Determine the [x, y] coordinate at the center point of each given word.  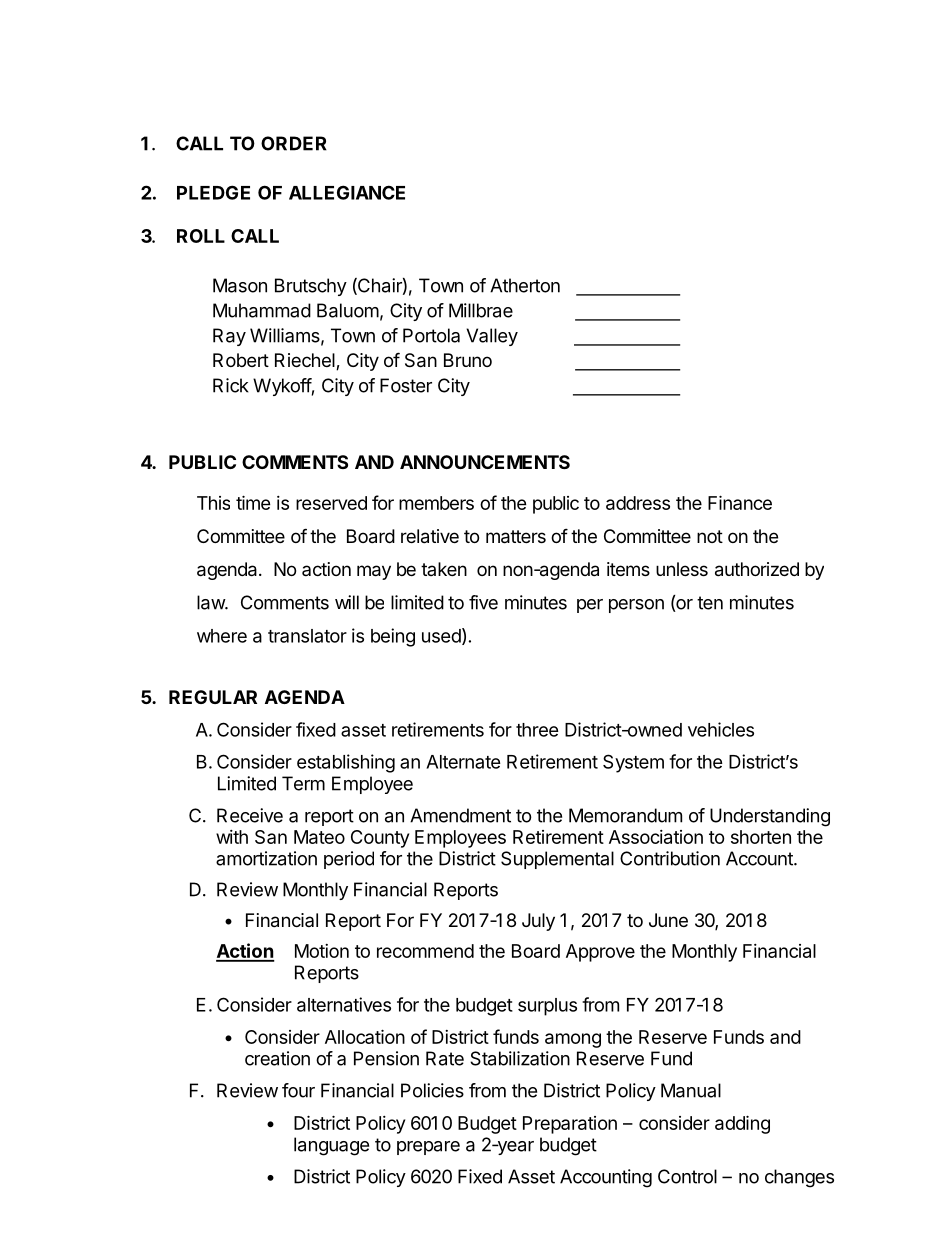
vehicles [721, 729]
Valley [492, 337]
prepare [428, 1148]
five [483, 602]
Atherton [525, 285]
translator [307, 636]
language [331, 1146]
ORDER [294, 143]
